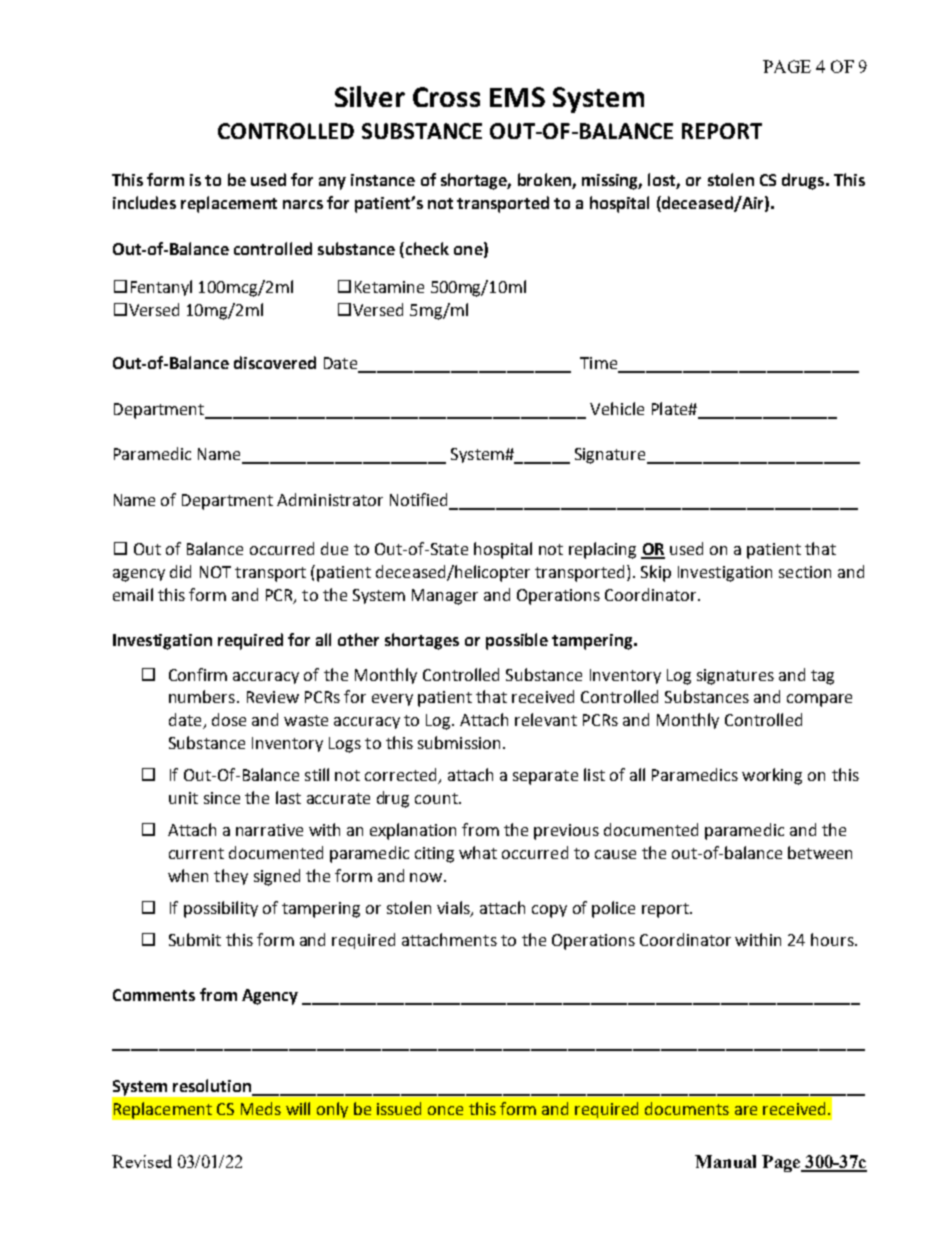 Image resolution: width=952 pixels, height=1233 pixels. I want to click on working, so click(772, 776).
